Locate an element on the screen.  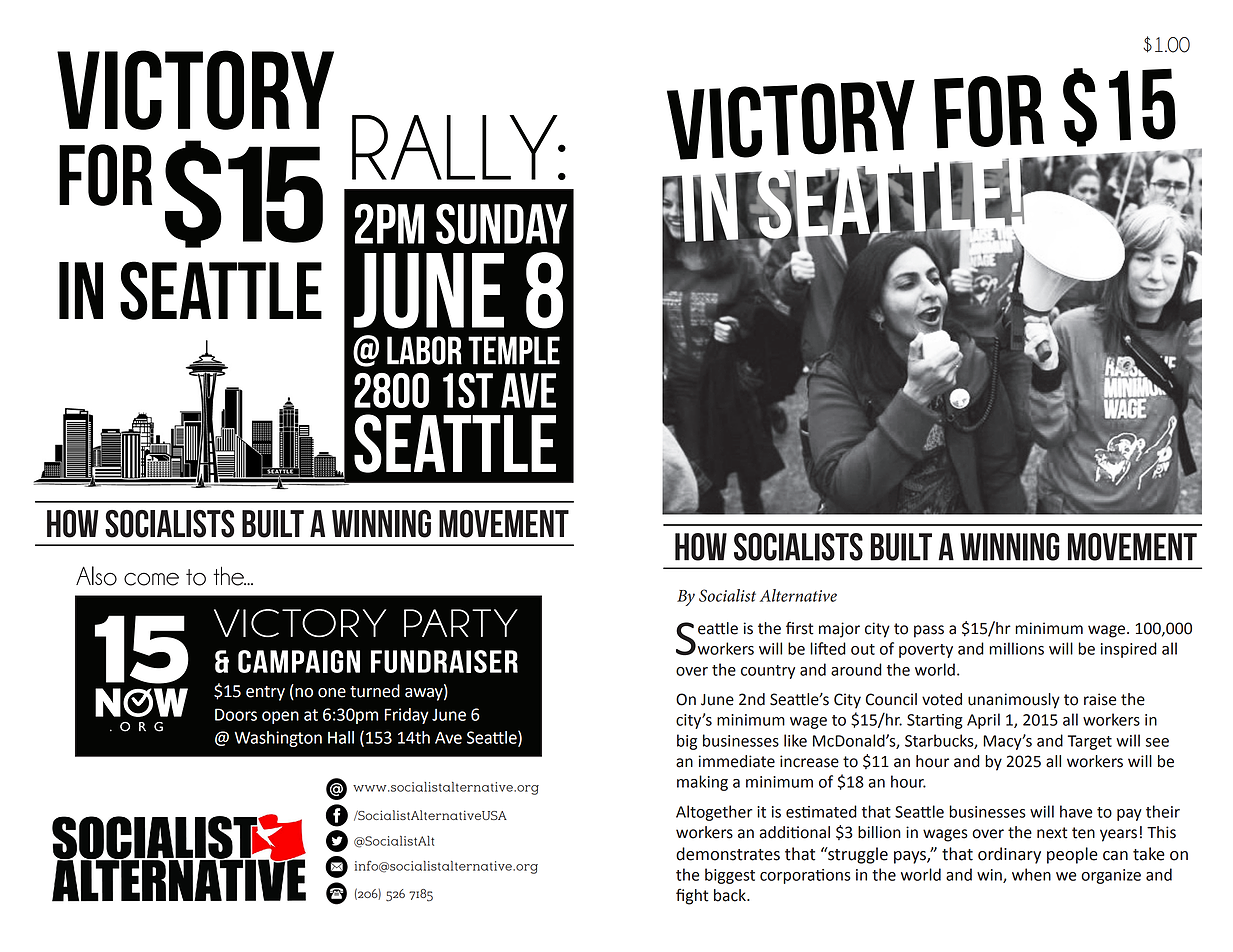
major is located at coordinates (839, 630).
